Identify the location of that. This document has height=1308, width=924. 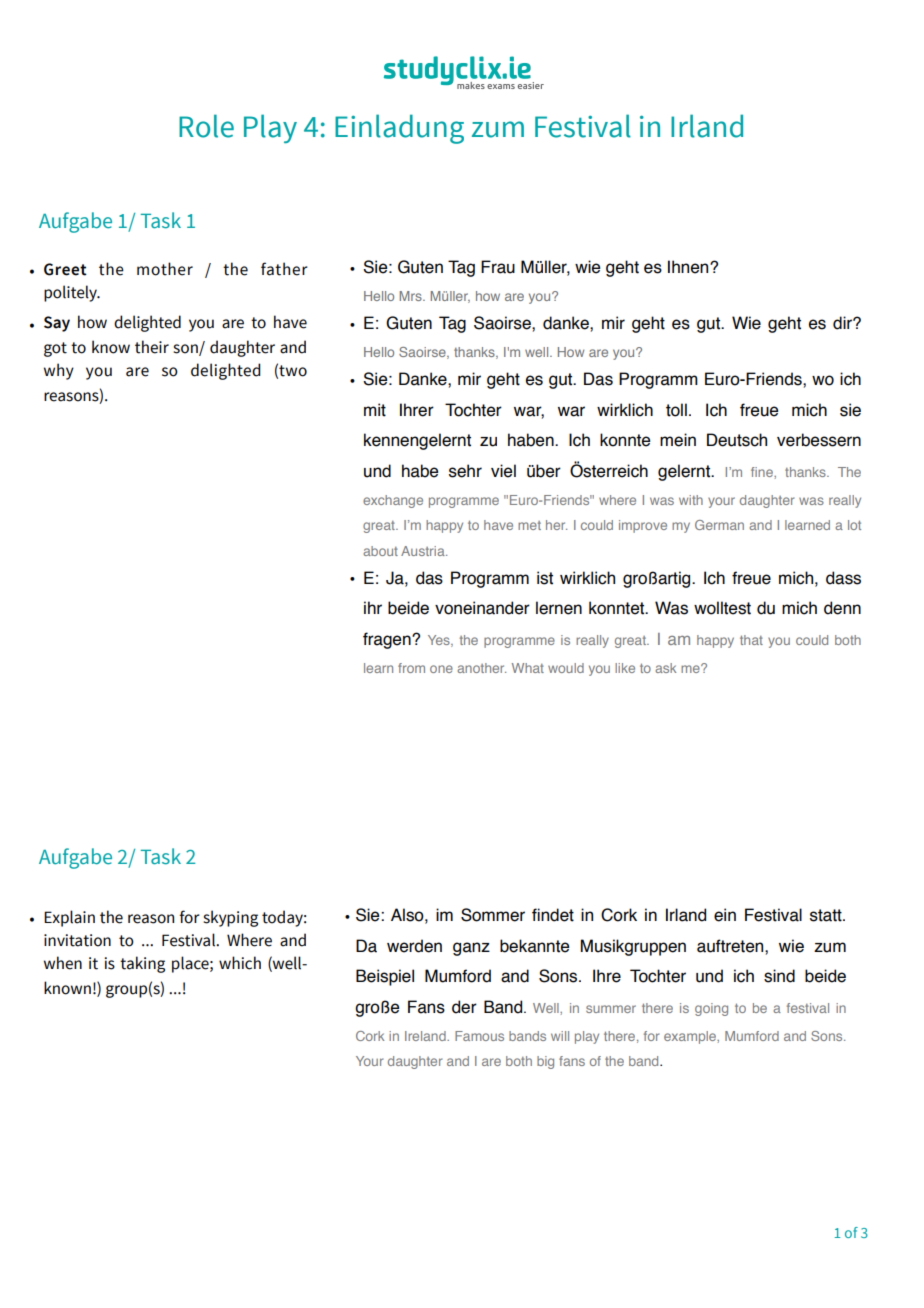
(751, 640).
